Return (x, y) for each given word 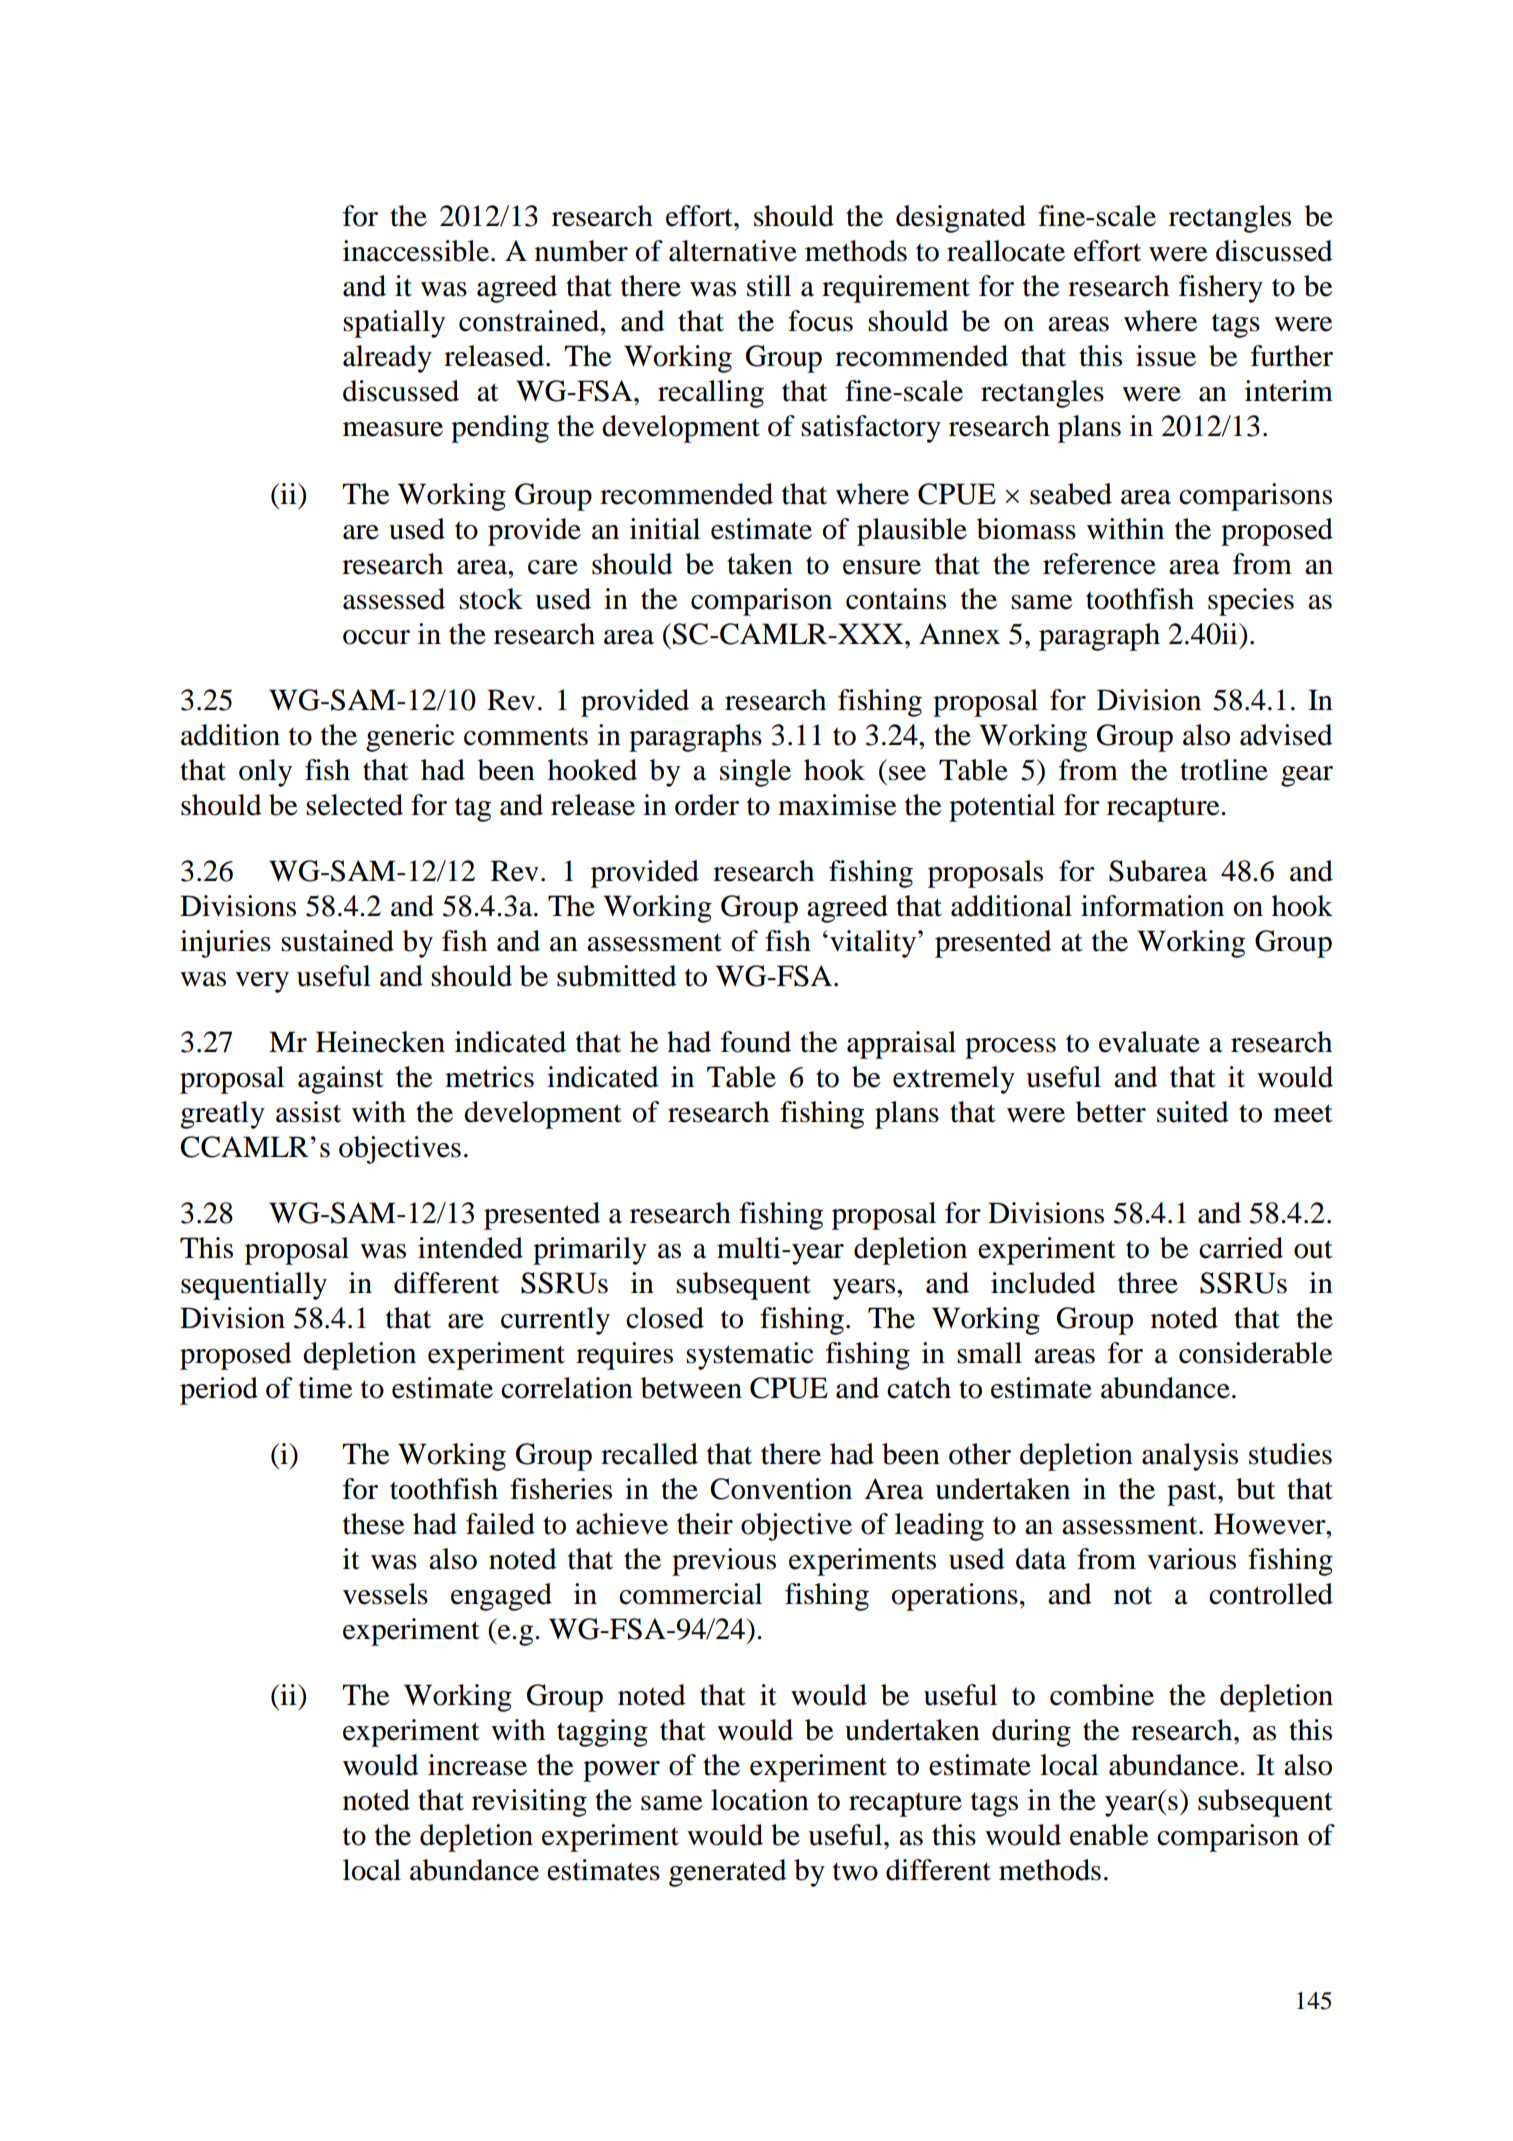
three (1148, 1283)
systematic (749, 1356)
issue (1166, 356)
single (755, 773)
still (769, 286)
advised (1286, 735)
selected (354, 805)
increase (477, 1765)
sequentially (254, 1286)
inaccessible (416, 251)
